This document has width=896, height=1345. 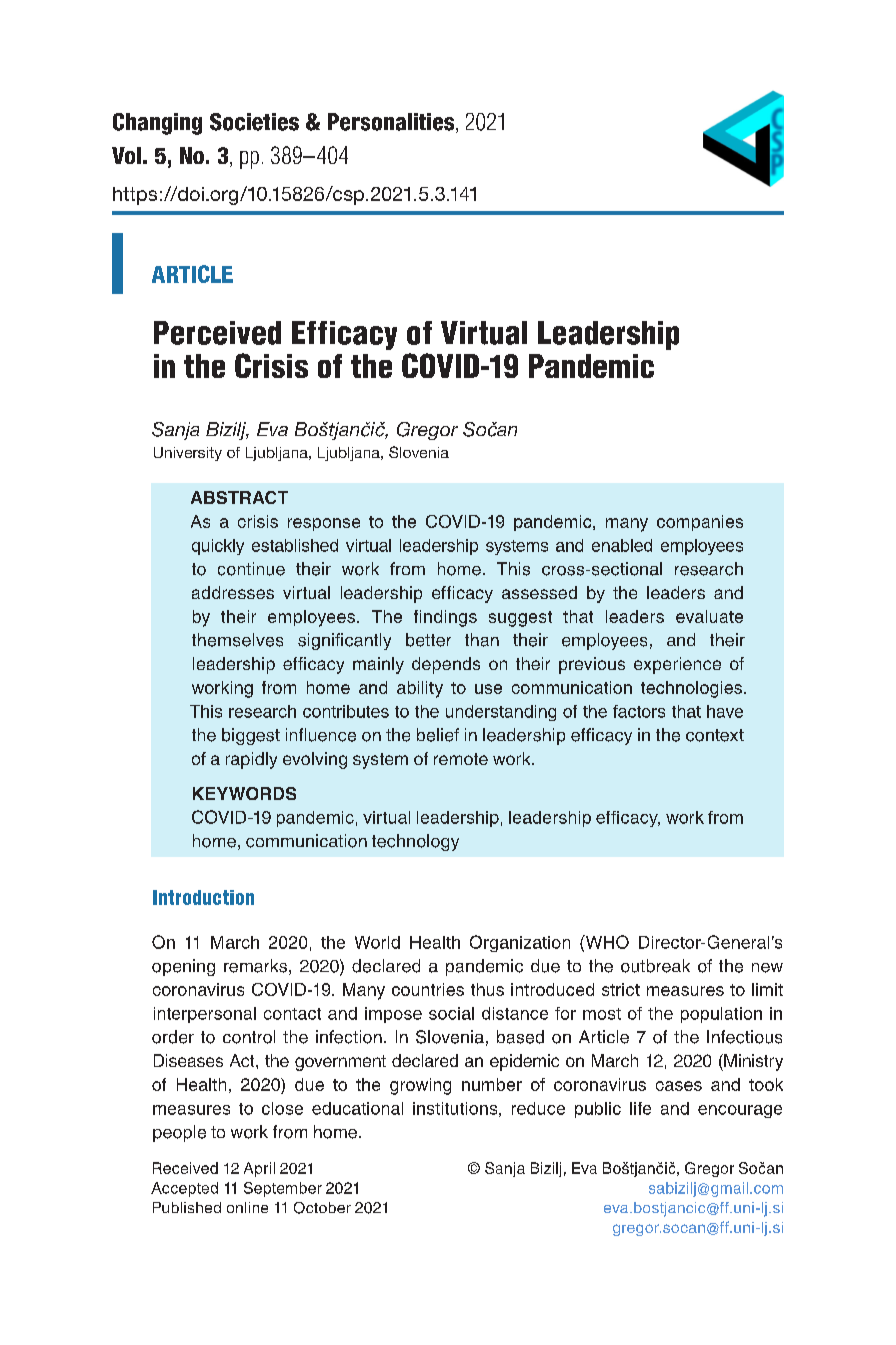 I want to click on technology, so click(x=415, y=842).
